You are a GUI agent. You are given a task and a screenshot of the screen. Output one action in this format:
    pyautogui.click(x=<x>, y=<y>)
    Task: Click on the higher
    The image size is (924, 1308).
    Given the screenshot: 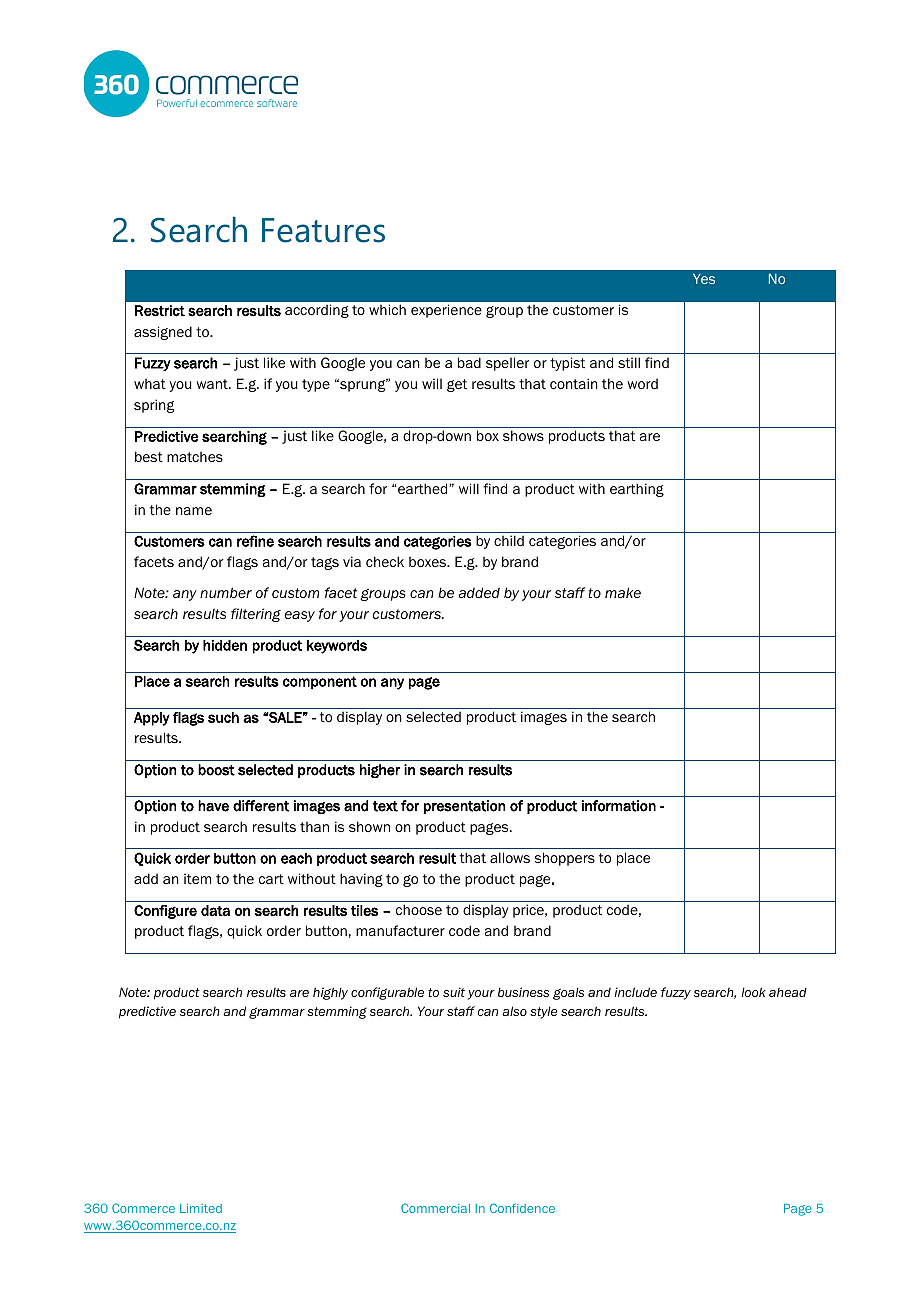 What is the action you would take?
    pyautogui.click(x=380, y=771)
